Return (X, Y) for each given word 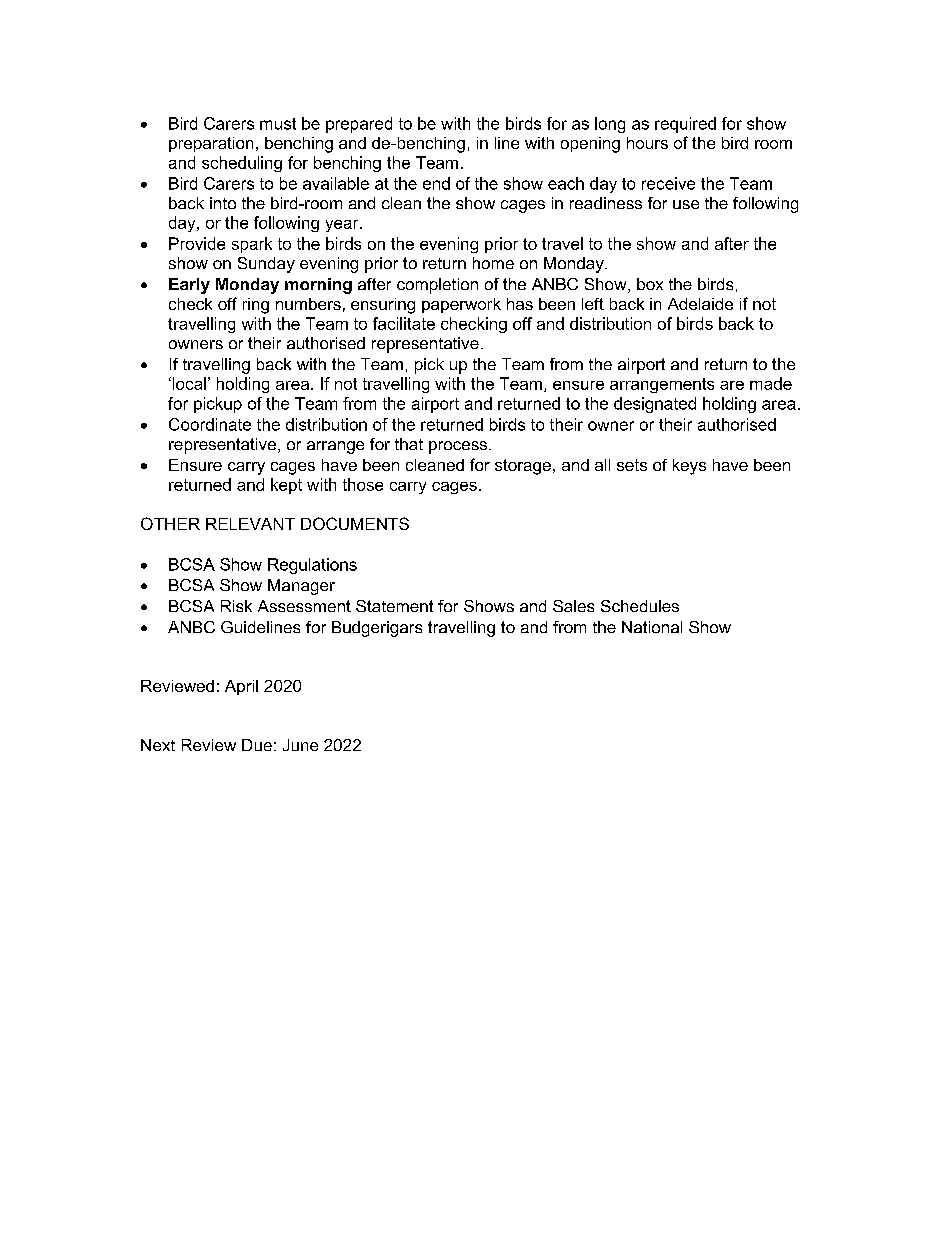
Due (257, 745)
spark (252, 245)
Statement (394, 606)
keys (689, 467)
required (685, 125)
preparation (211, 144)
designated (655, 405)
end (436, 183)
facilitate (404, 323)
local (188, 383)
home (493, 263)
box (650, 284)
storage (523, 467)
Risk (236, 606)
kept (286, 486)
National (652, 627)
